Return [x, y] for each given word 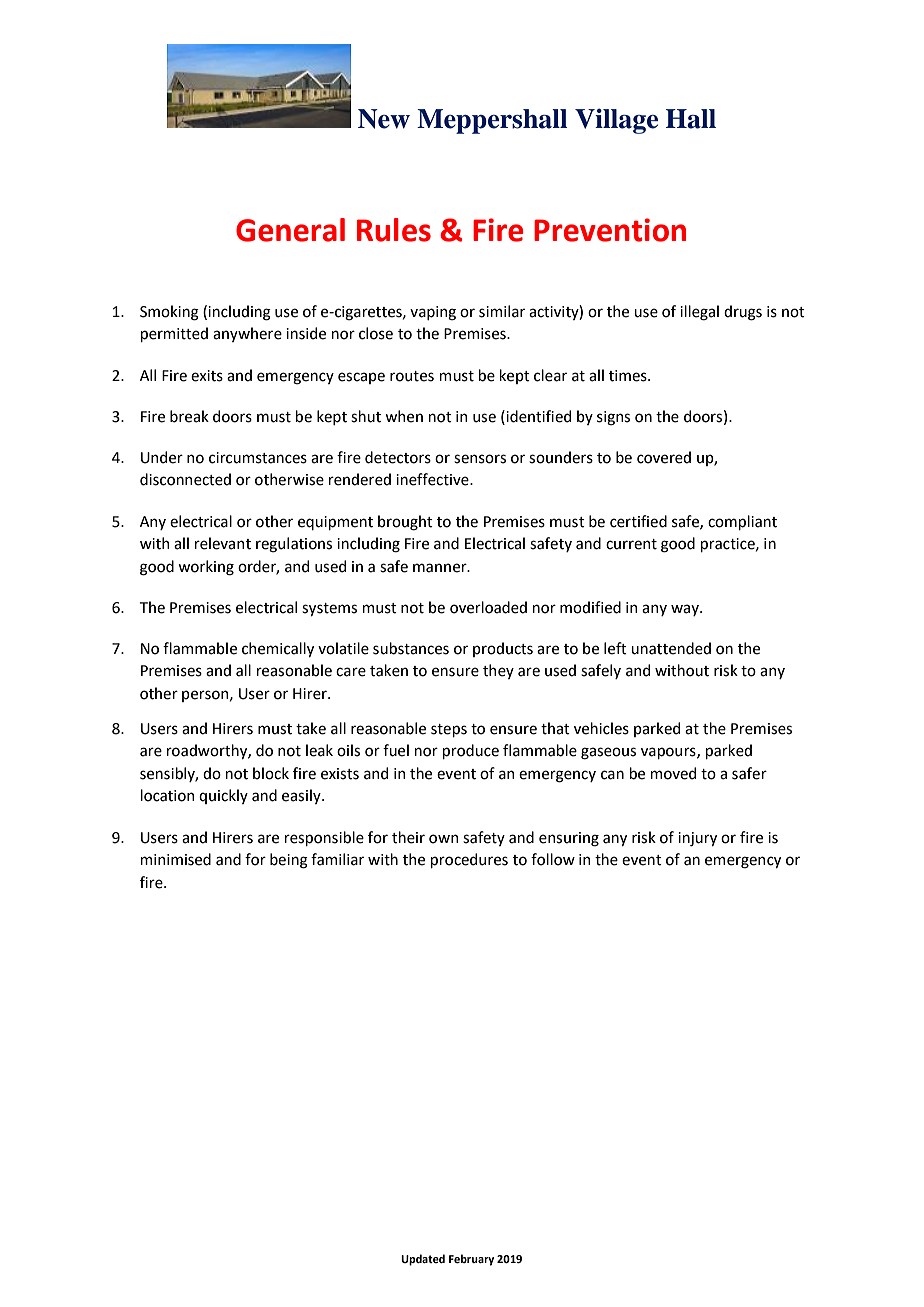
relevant [223, 543]
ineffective [433, 479]
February [471, 1260]
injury [697, 839]
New [384, 119]
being [289, 861]
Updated [423, 1260]
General [290, 230]
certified [638, 521]
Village [616, 121]
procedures [469, 860]
